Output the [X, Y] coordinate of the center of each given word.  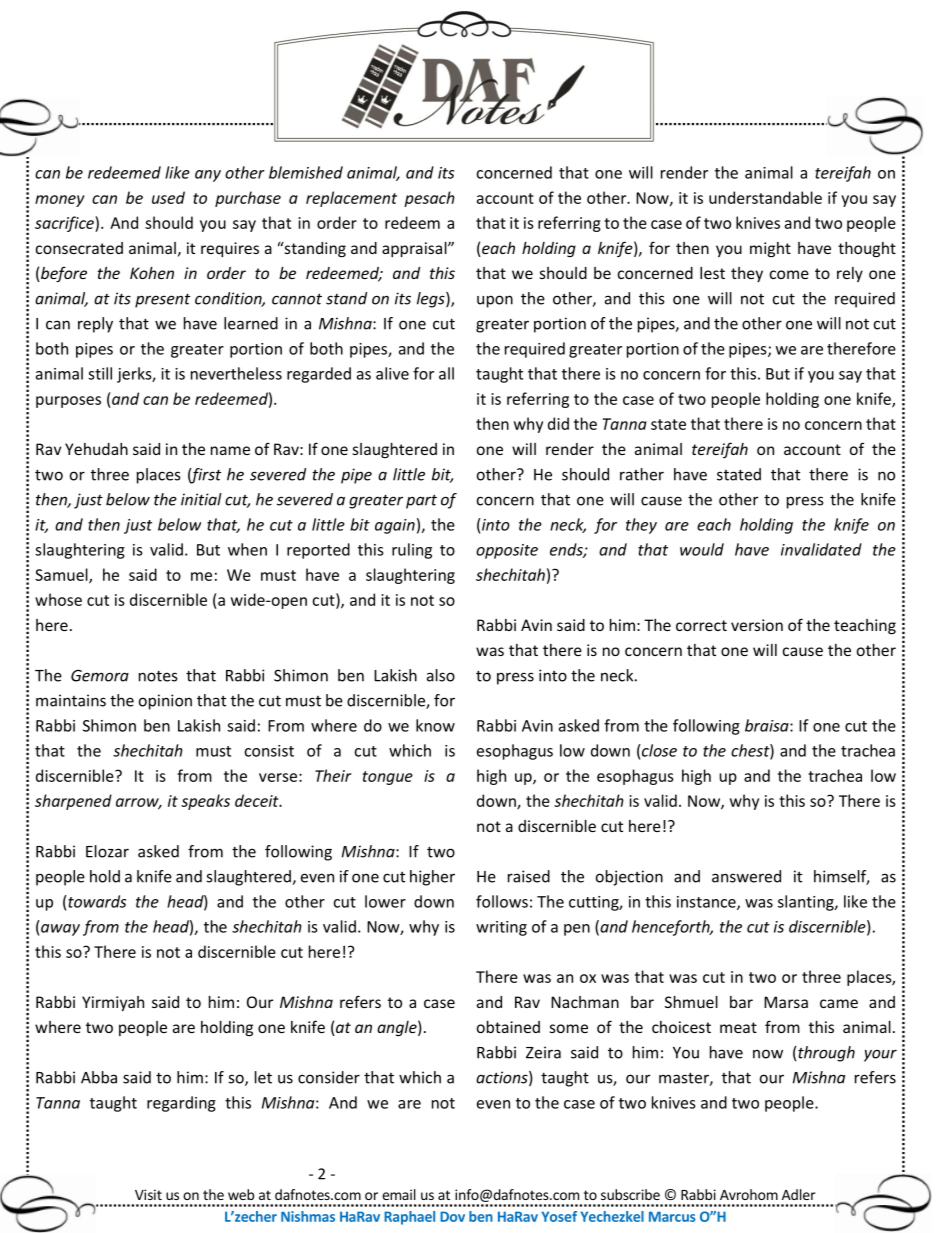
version [757, 625]
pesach [429, 199]
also [441, 675]
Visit [148, 1194]
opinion [165, 702]
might [770, 249]
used [168, 197]
